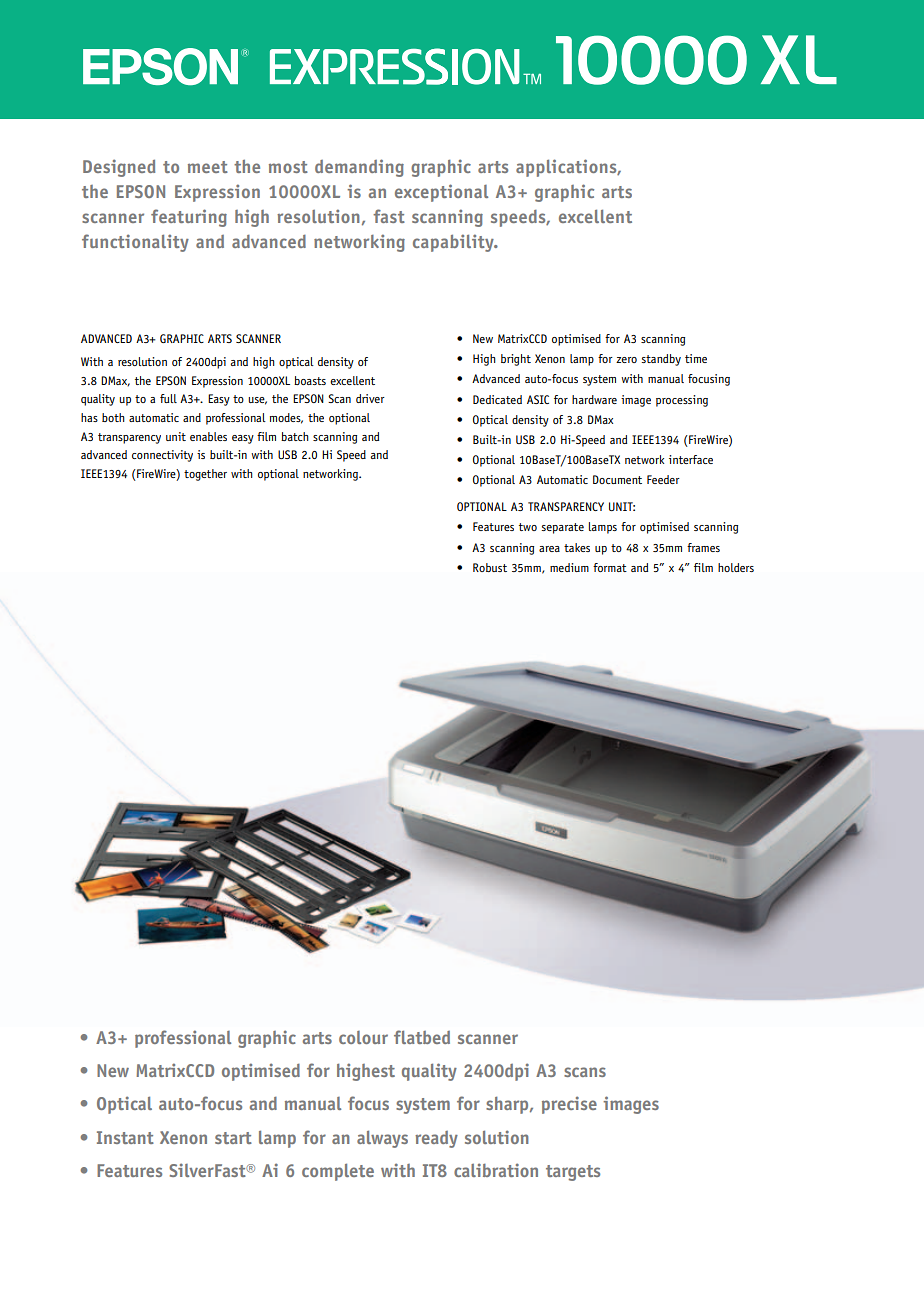  What do you see at coordinates (436, 1139) in the image?
I see `ready` at bounding box center [436, 1139].
